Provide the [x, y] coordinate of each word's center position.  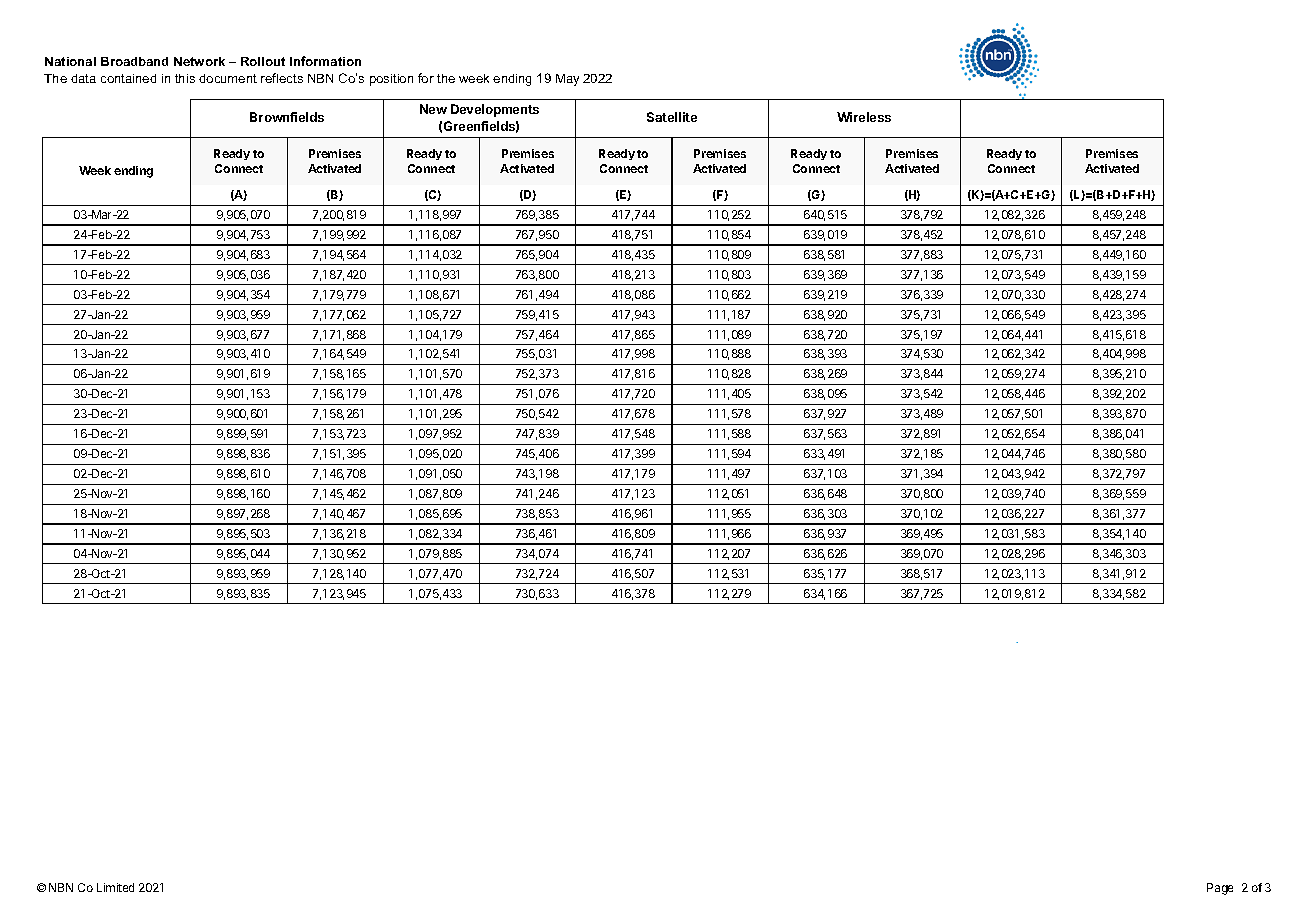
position [391, 80]
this [185, 78]
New [433, 109]
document [228, 78]
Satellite [672, 117]
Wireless [864, 117]
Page [1220, 889]
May [567, 80]
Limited [115, 887]
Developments [495, 110]
